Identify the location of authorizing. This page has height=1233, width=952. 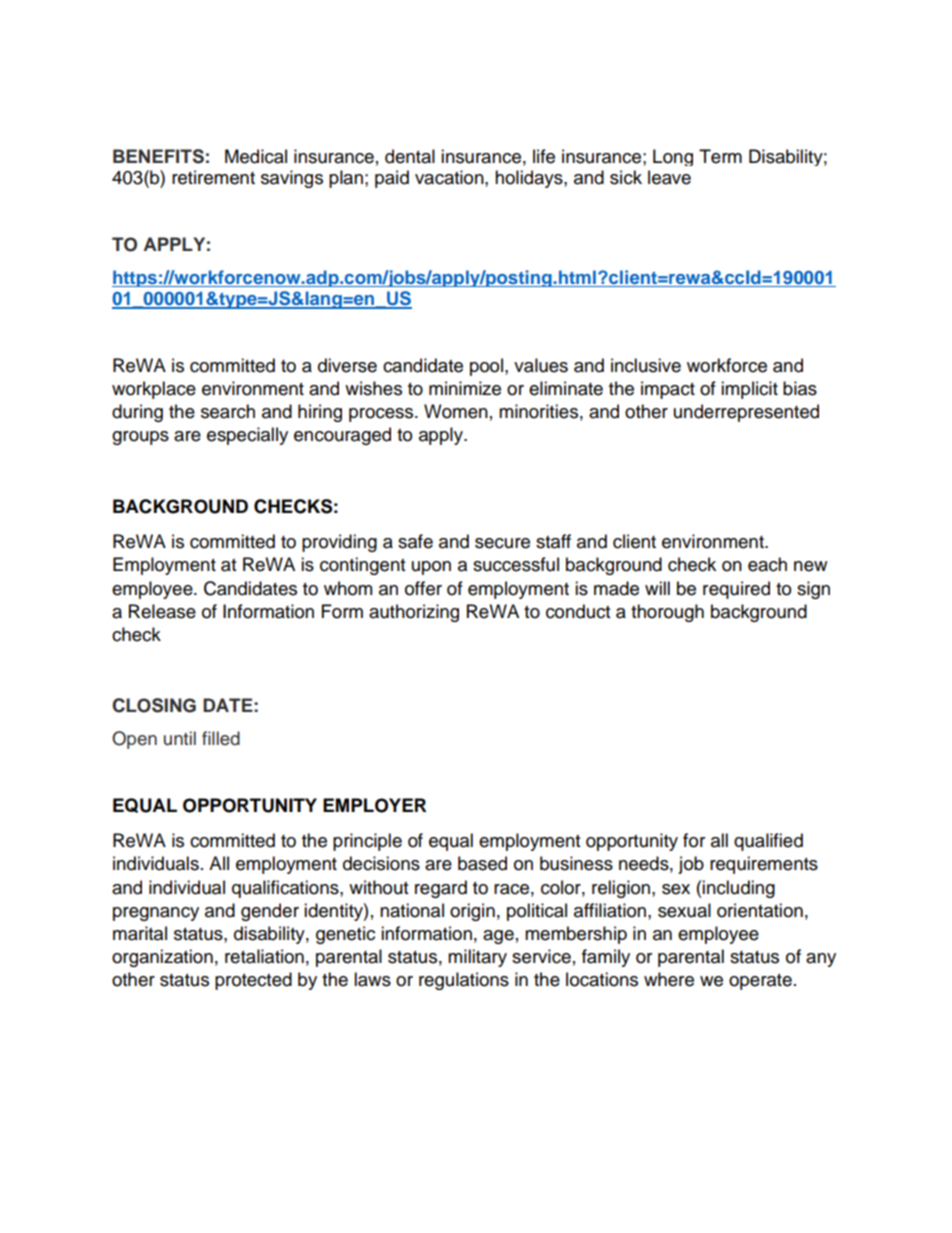
(414, 613).
